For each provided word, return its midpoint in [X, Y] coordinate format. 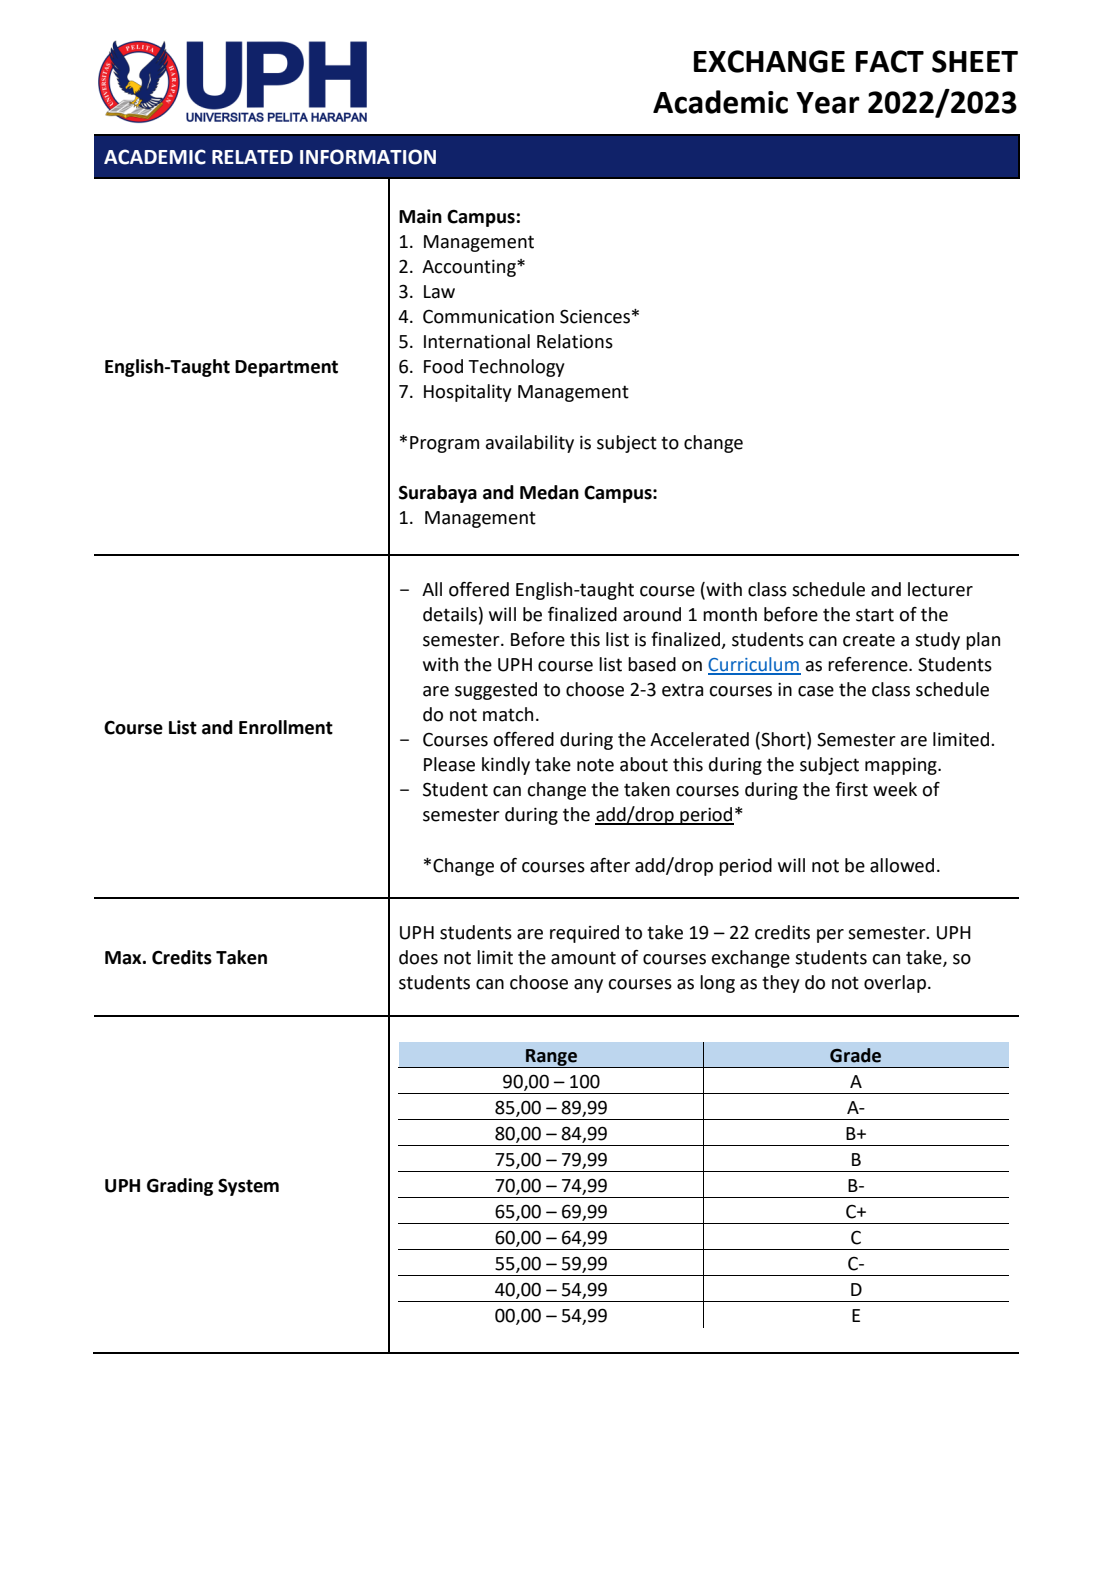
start [875, 615]
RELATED [252, 157]
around [652, 614]
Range [551, 1058]
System [248, 1187]
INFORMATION [368, 157]
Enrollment [286, 727]
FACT [890, 61]
